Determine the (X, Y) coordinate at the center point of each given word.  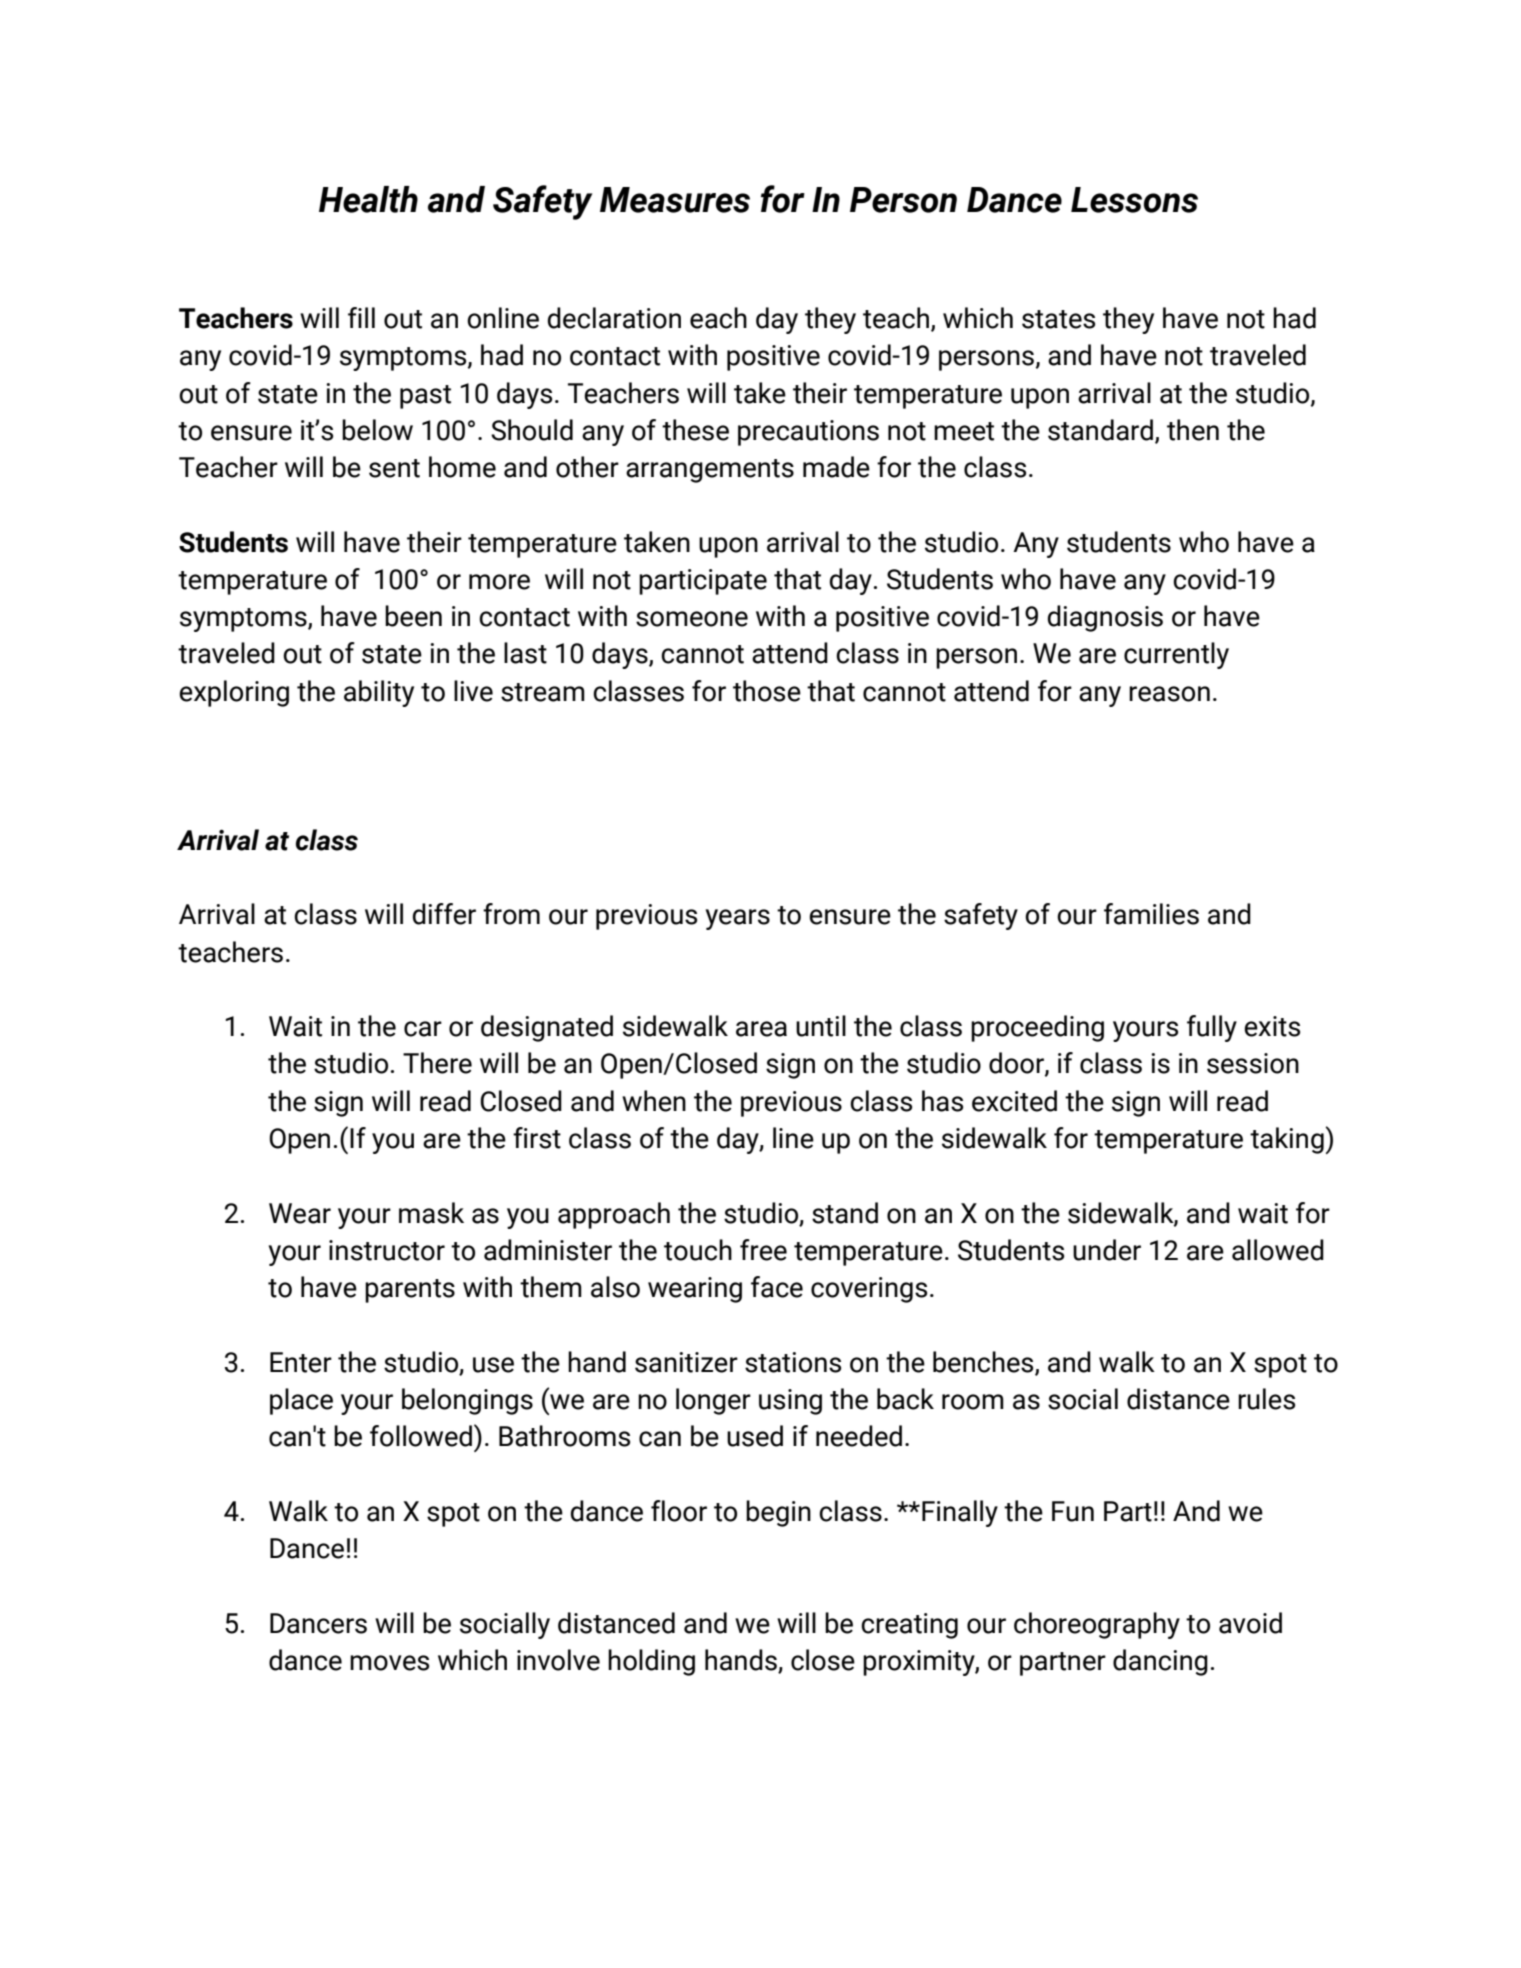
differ (444, 914)
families (1151, 914)
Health (368, 199)
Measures (675, 200)
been (413, 616)
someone (692, 619)
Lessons (1134, 200)
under (1107, 1250)
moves (389, 1663)
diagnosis (1105, 618)
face (777, 1287)
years (738, 919)
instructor (387, 1250)
